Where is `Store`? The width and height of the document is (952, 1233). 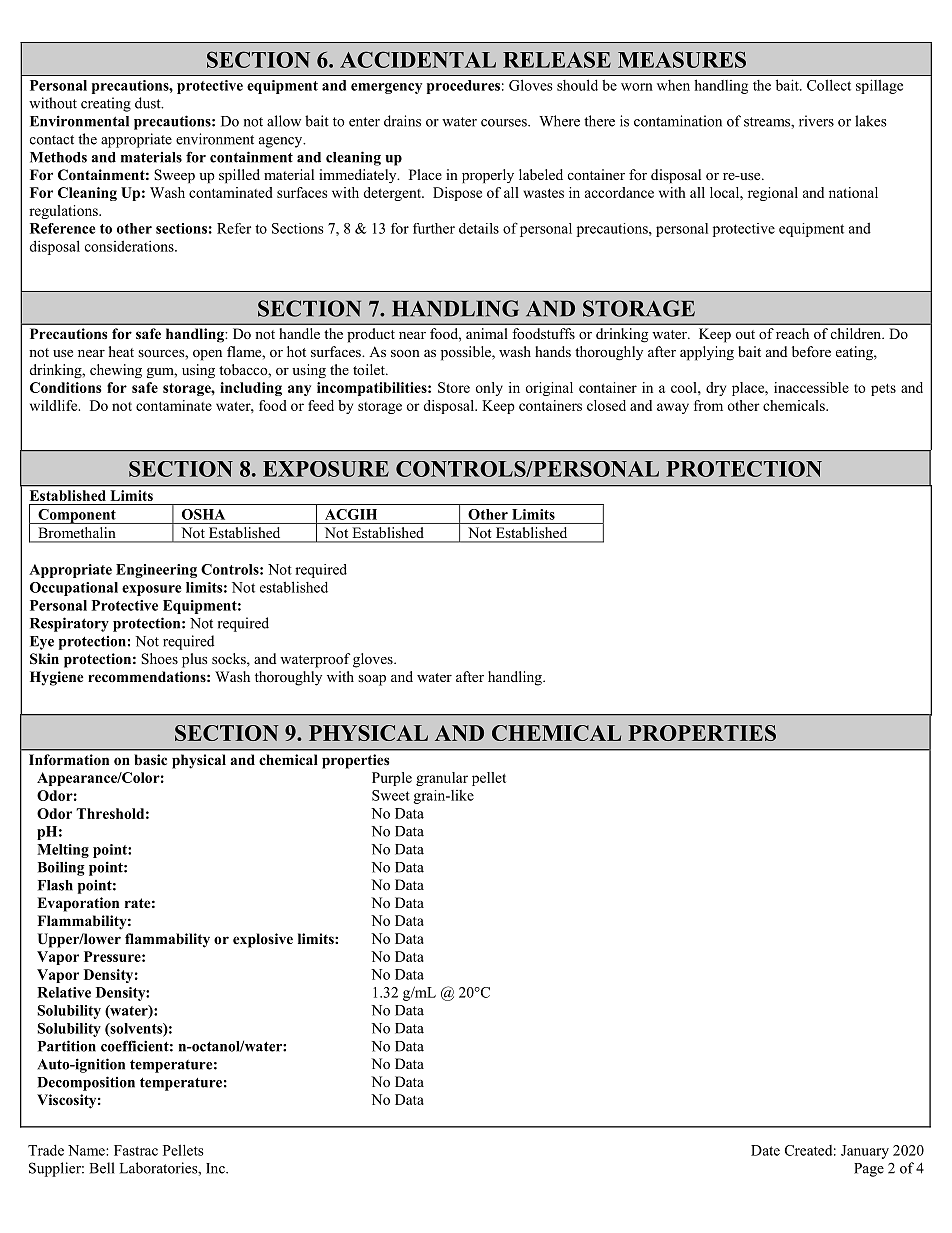 Store is located at coordinates (454, 387).
